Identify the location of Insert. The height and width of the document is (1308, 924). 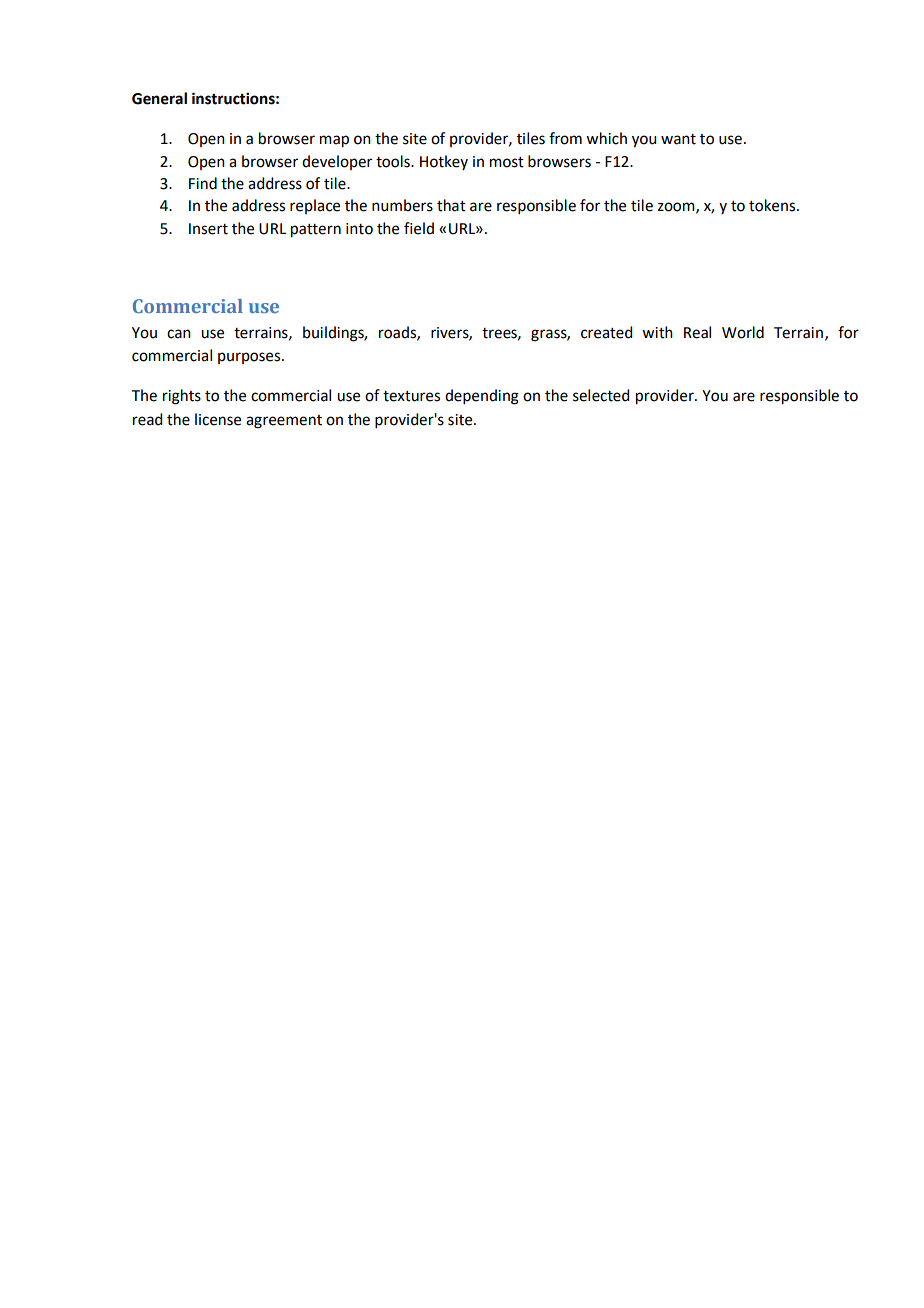
(208, 229).
